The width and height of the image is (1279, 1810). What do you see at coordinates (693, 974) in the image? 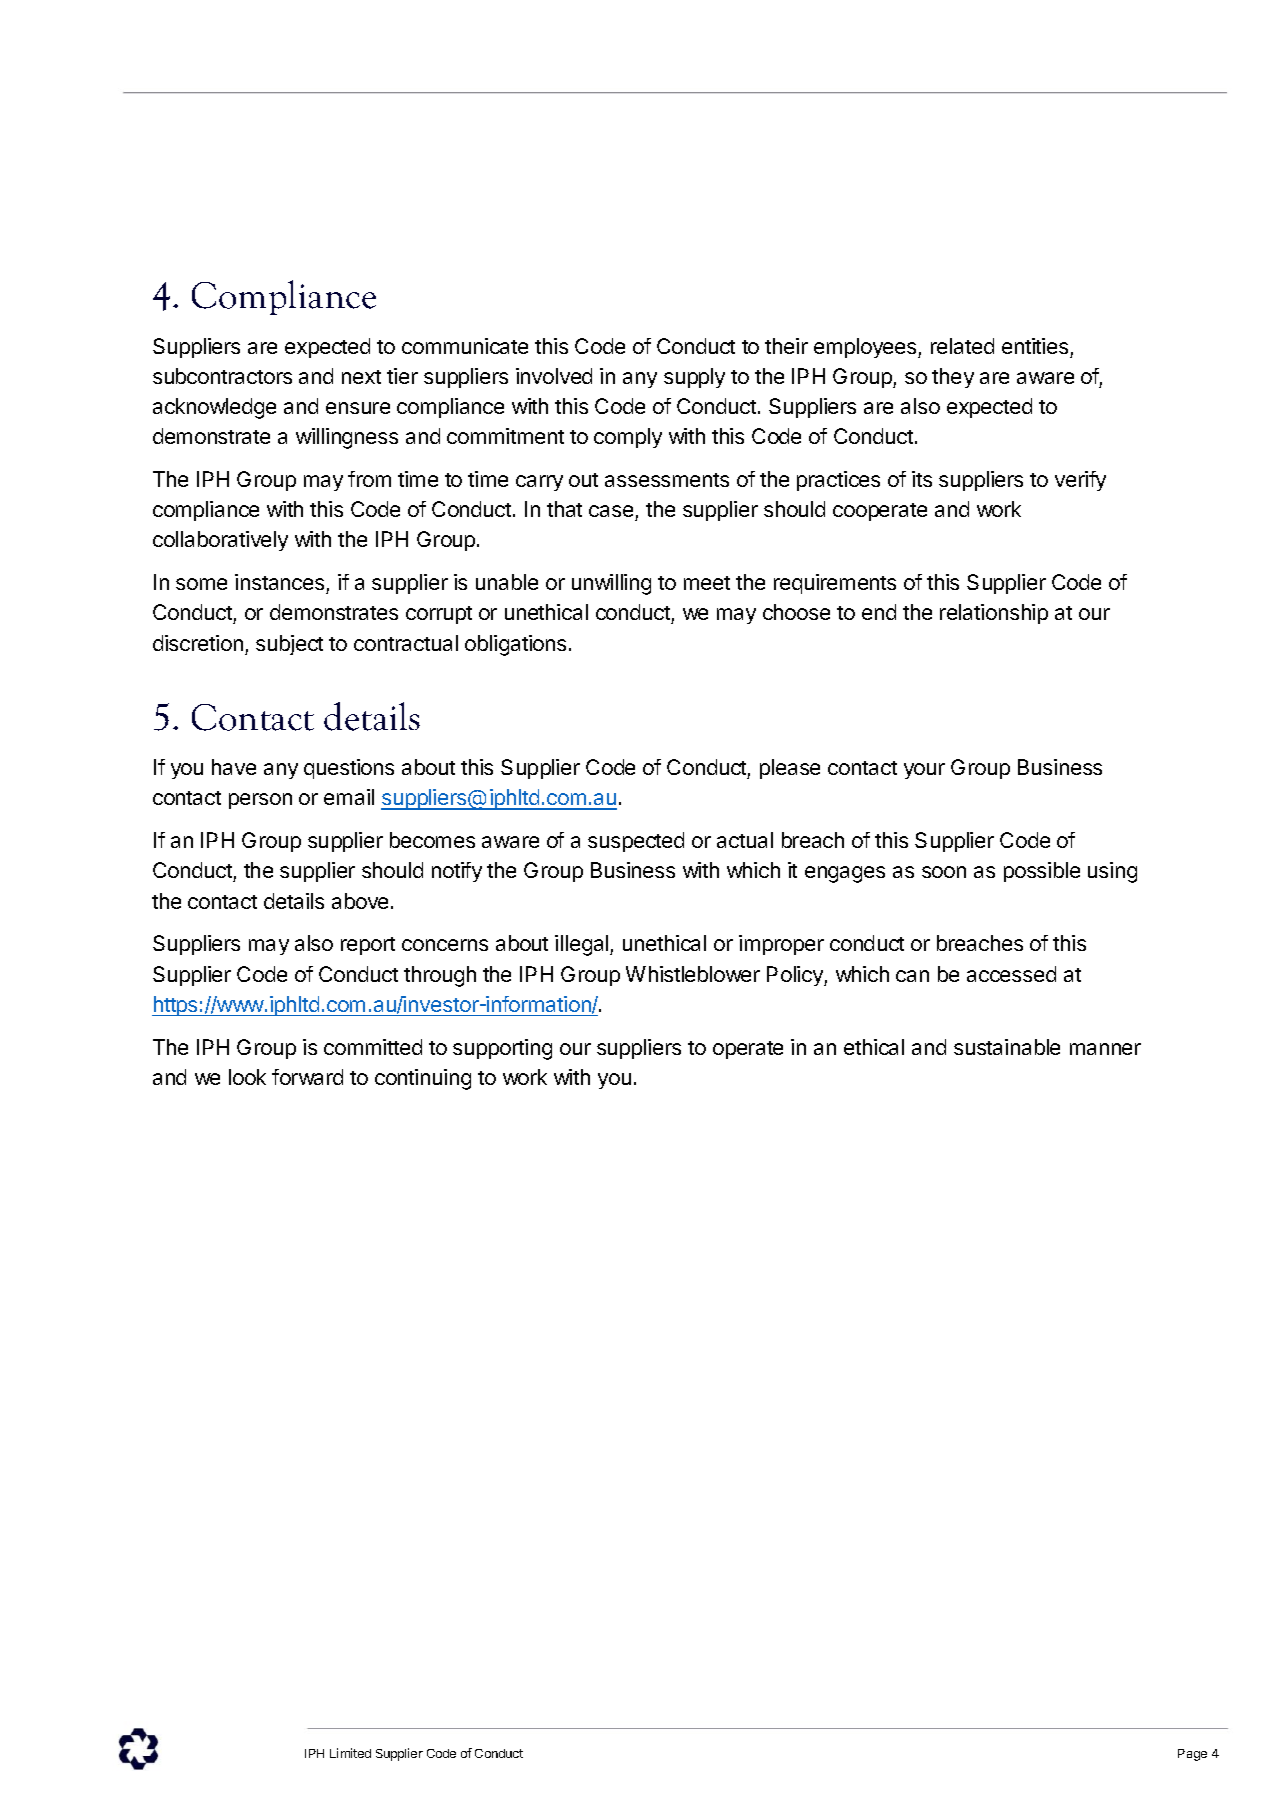
I see `Whistleblower` at bounding box center [693, 974].
